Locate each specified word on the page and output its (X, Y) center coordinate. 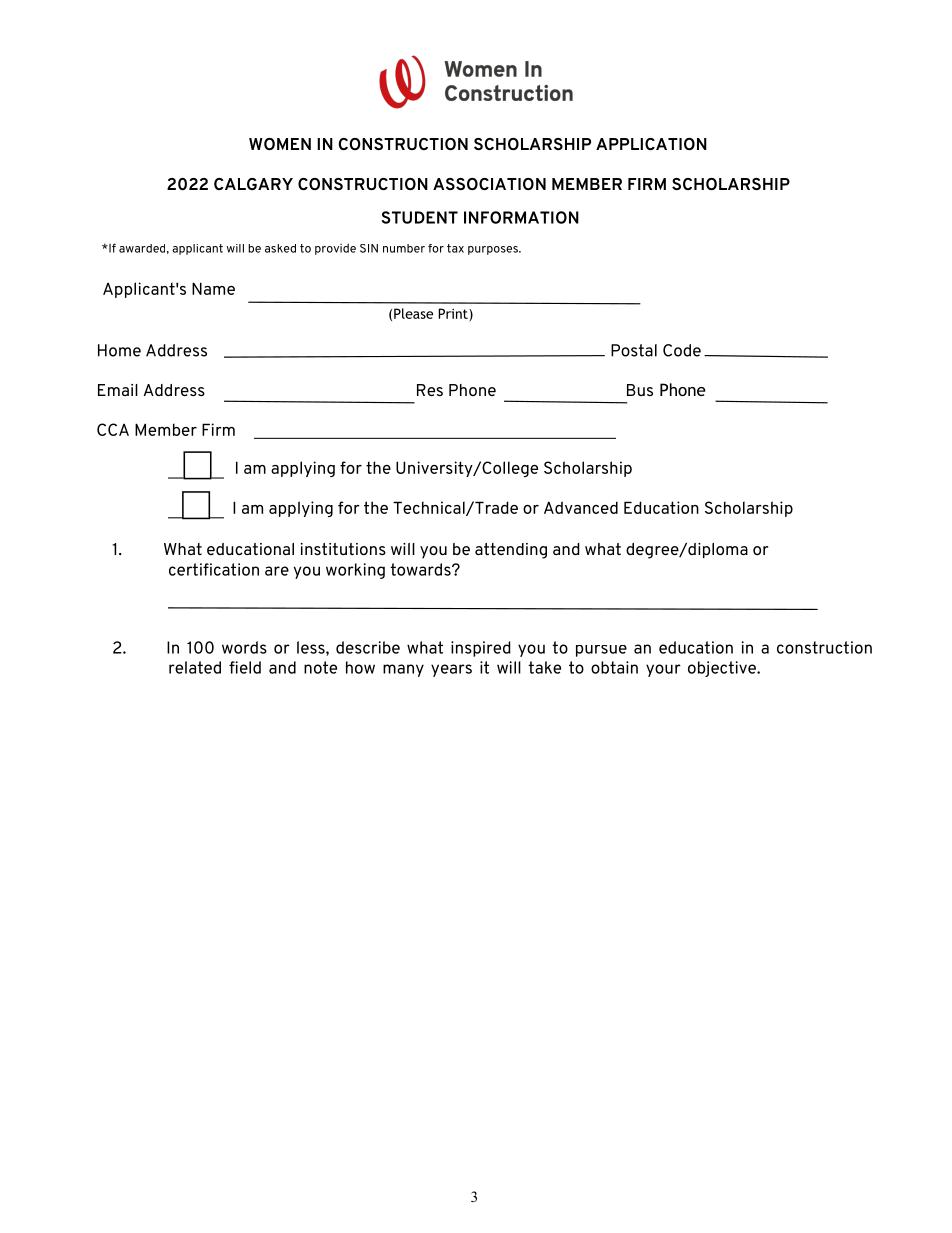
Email (118, 390)
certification (214, 569)
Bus (640, 390)
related (195, 667)
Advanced (581, 507)
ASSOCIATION (489, 184)
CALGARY (253, 184)
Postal (634, 350)
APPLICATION (651, 144)
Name (213, 288)
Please (413, 313)
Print (454, 313)
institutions (343, 549)
